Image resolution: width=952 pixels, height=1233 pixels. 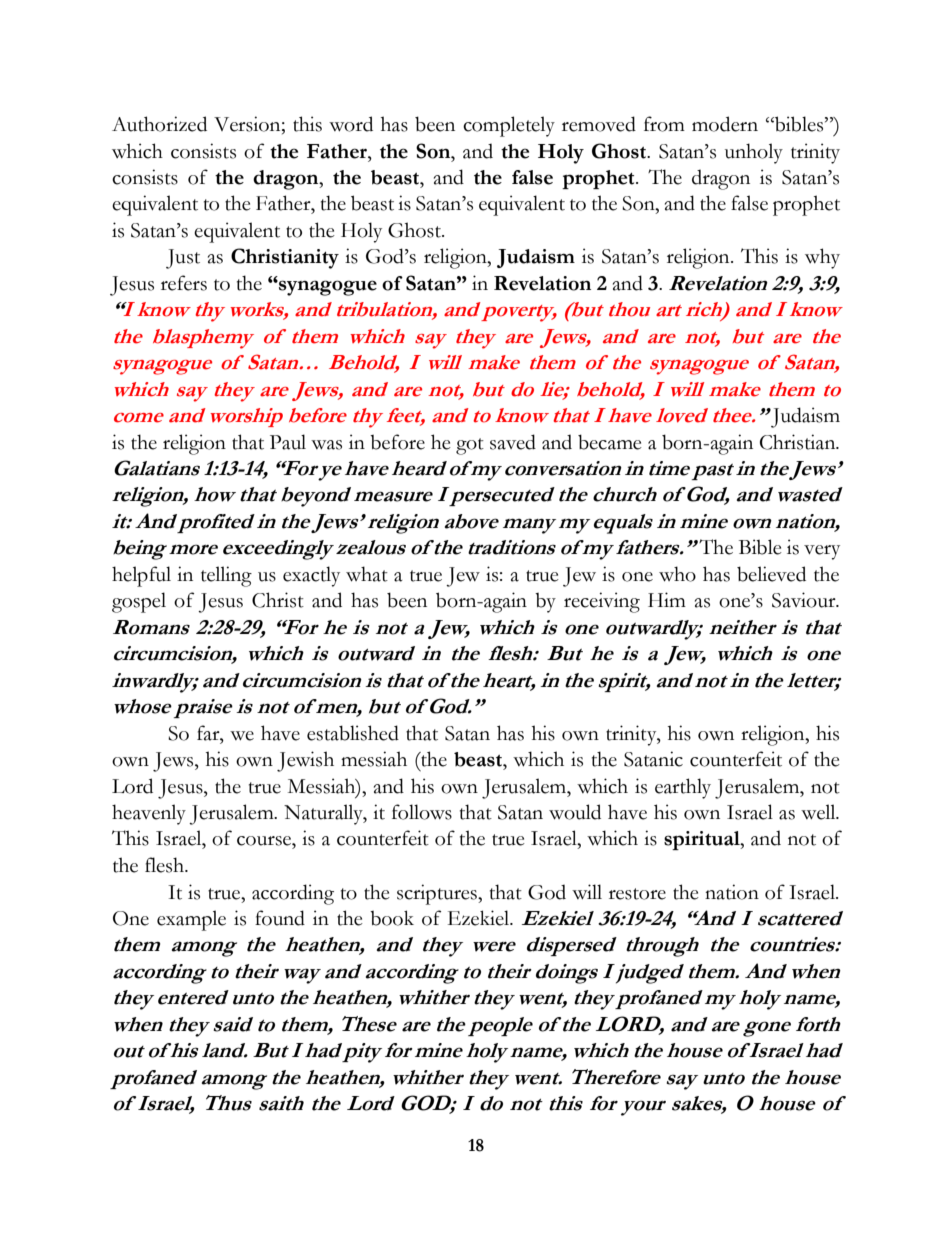 What do you see at coordinates (288, 442) in the image?
I see `Paul` at bounding box center [288, 442].
